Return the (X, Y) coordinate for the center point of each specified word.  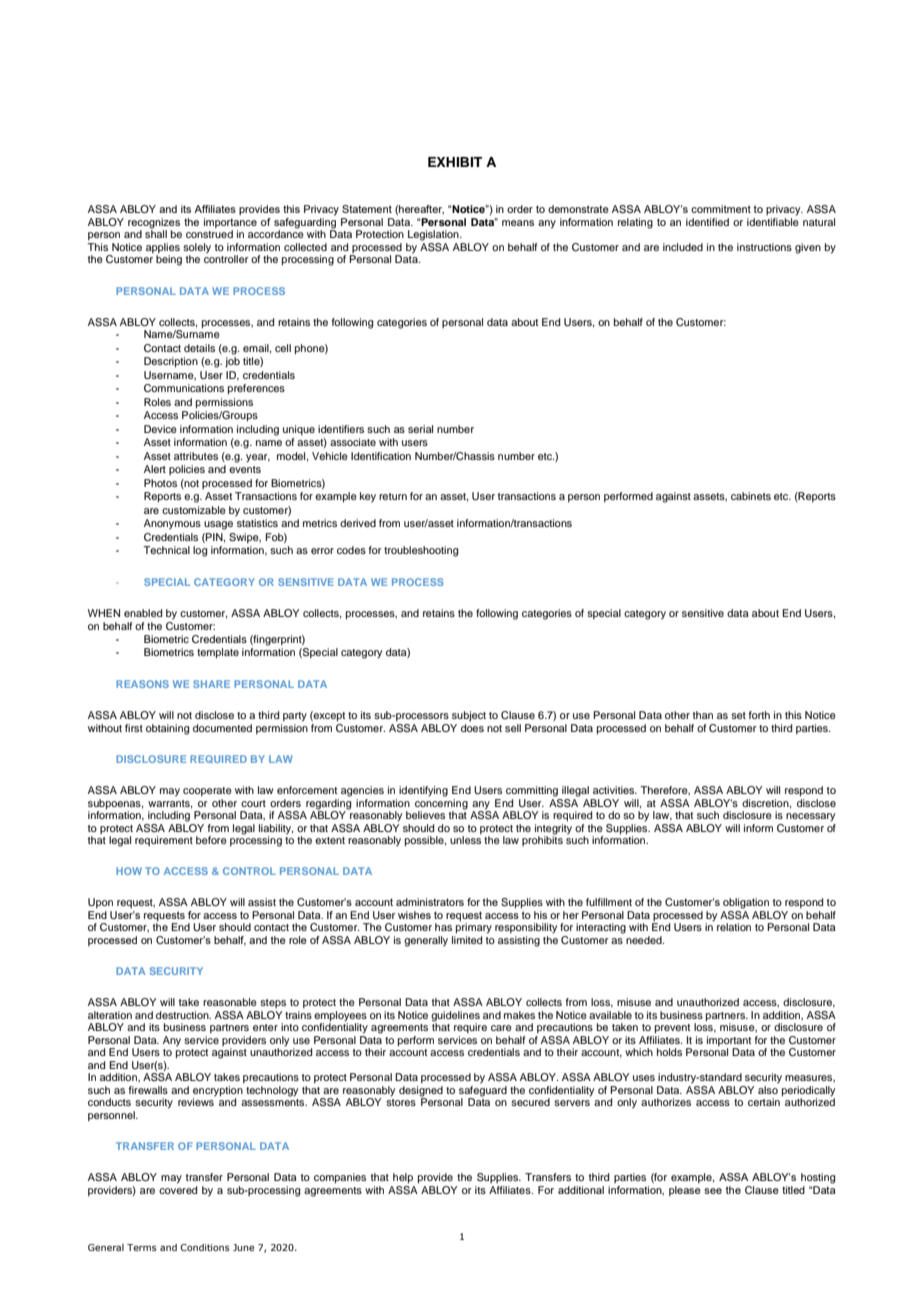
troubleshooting (421, 551)
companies (340, 1178)
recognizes (154, 224)
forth (759, 715)
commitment (721, 209)
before (211, 840)
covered (178, 1188)
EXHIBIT (455, 162)
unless (465, 840)
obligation (746, 903)
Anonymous (172, 524)
